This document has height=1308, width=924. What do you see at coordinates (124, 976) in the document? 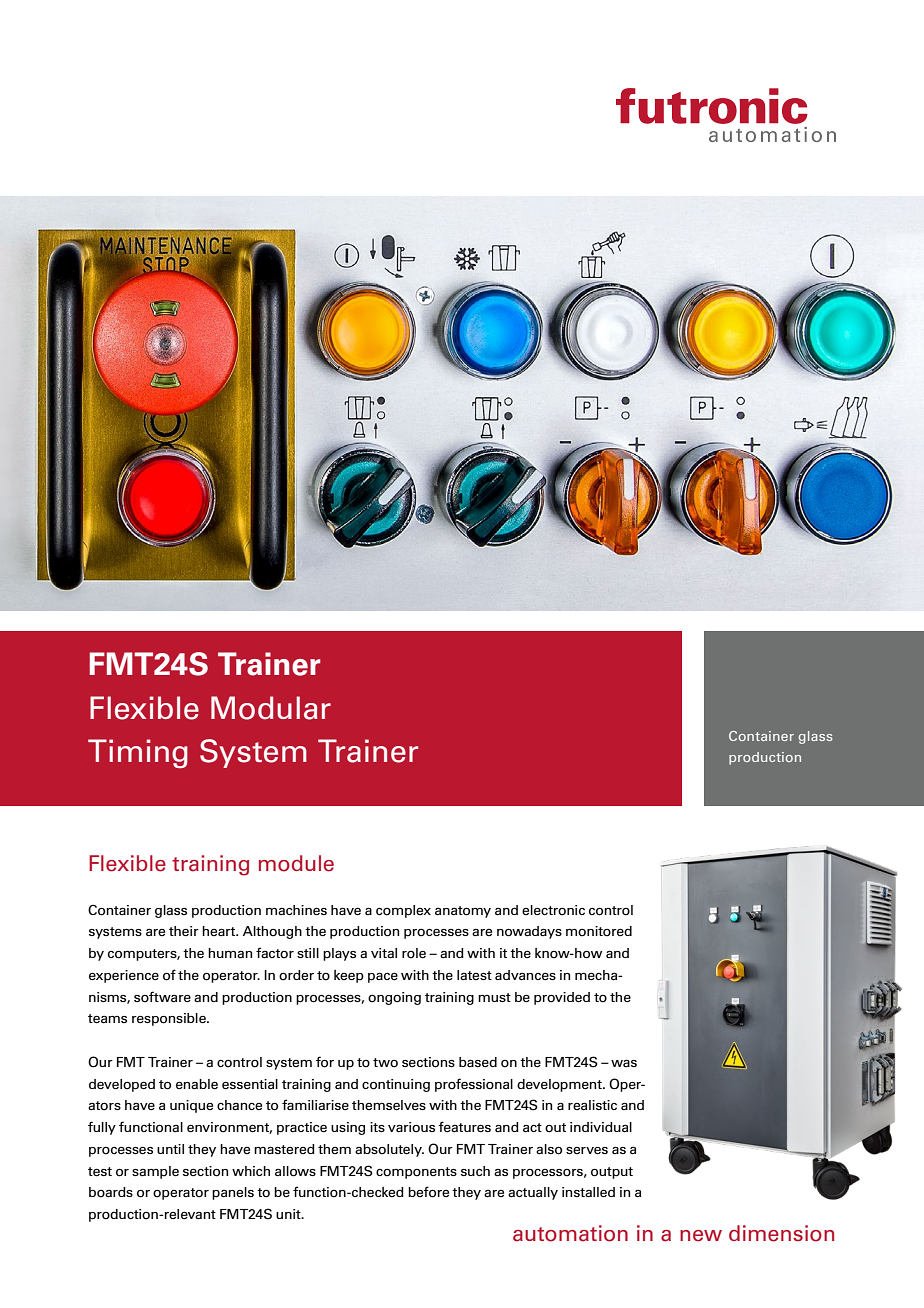
I see `experience` at bounding box center [124, 976].
